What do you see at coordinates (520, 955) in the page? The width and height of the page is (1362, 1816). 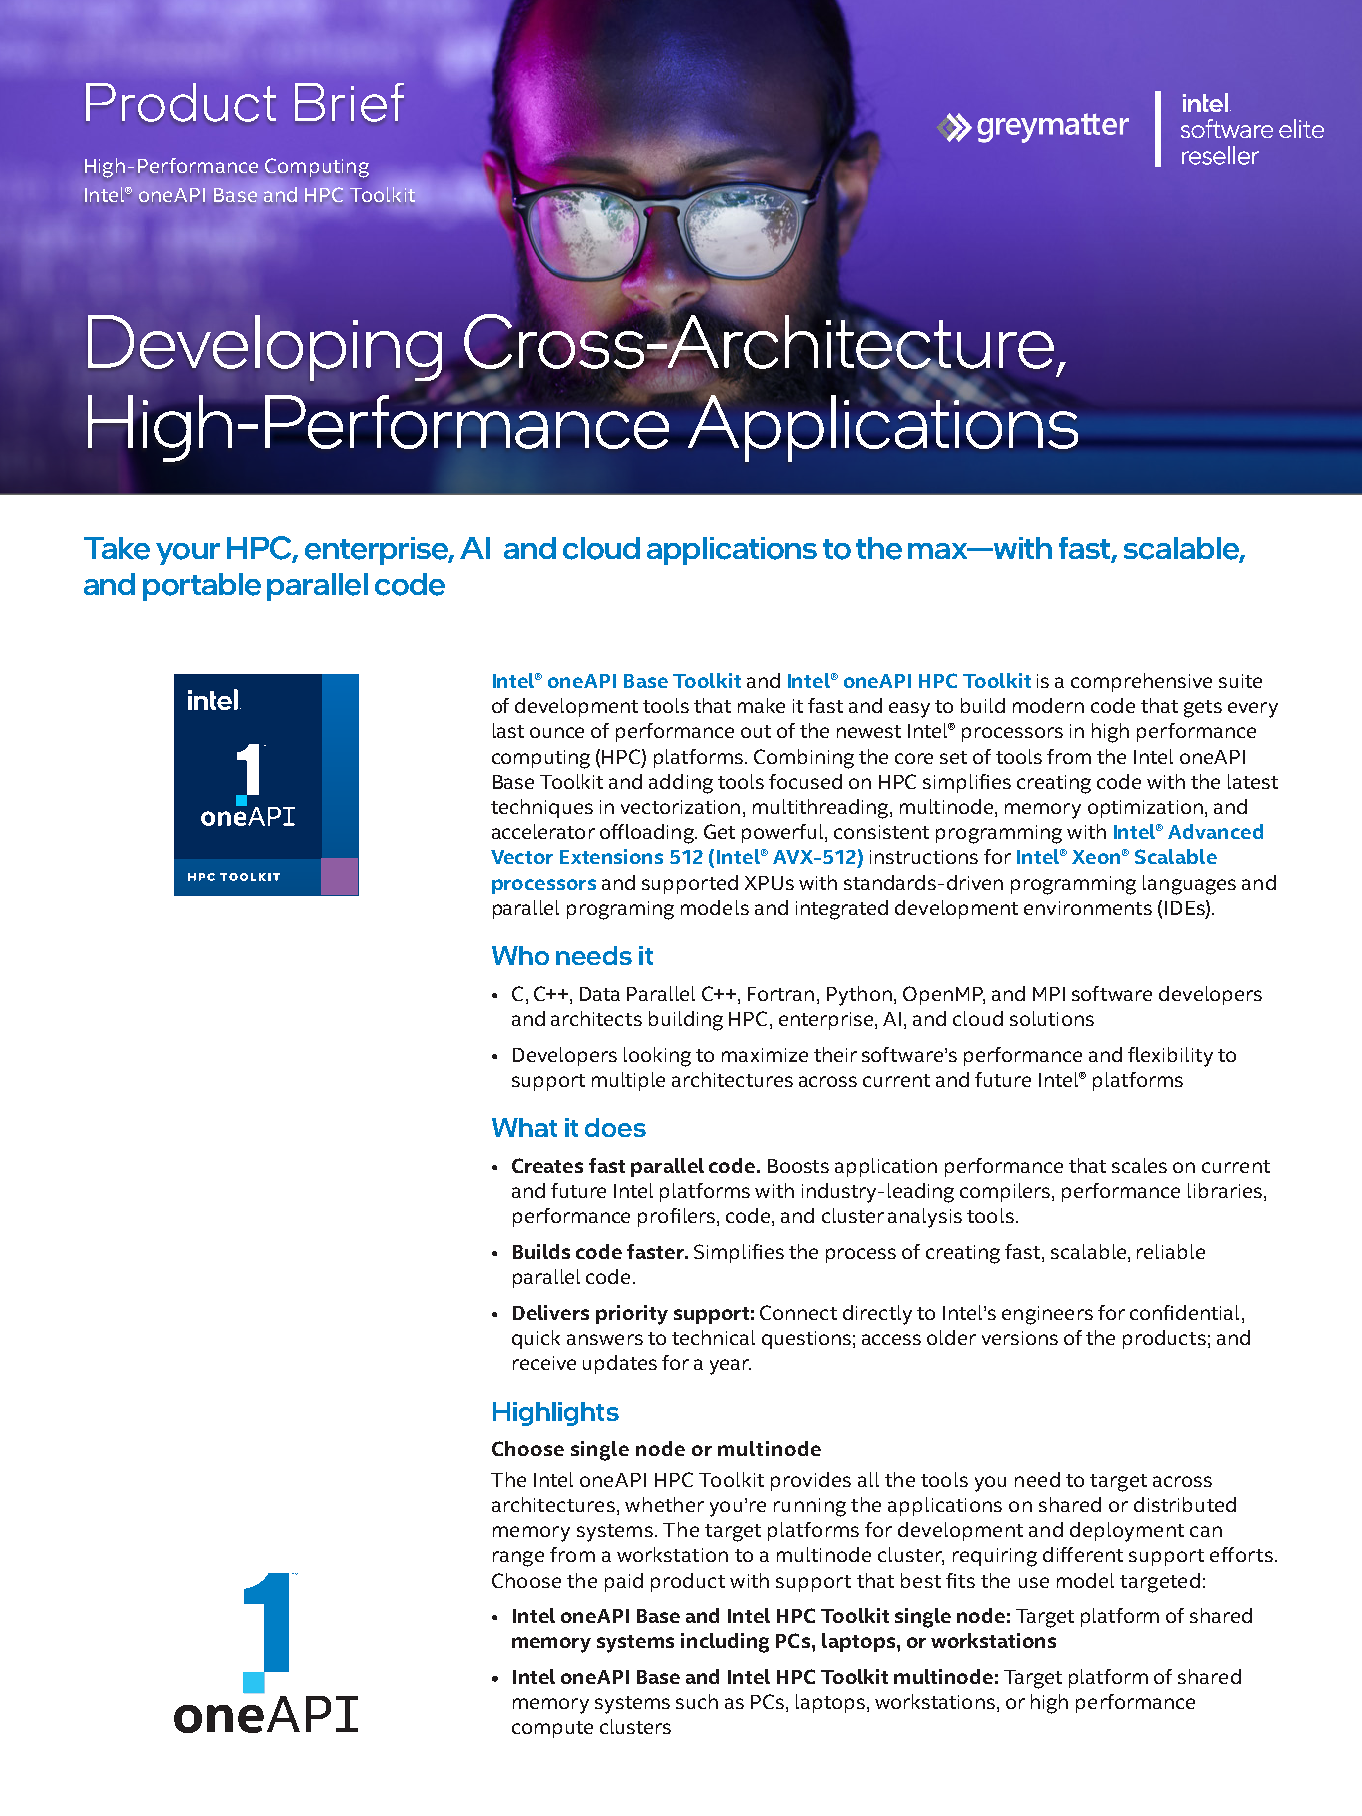 I see `Who` at bounding box center [520, 955].
